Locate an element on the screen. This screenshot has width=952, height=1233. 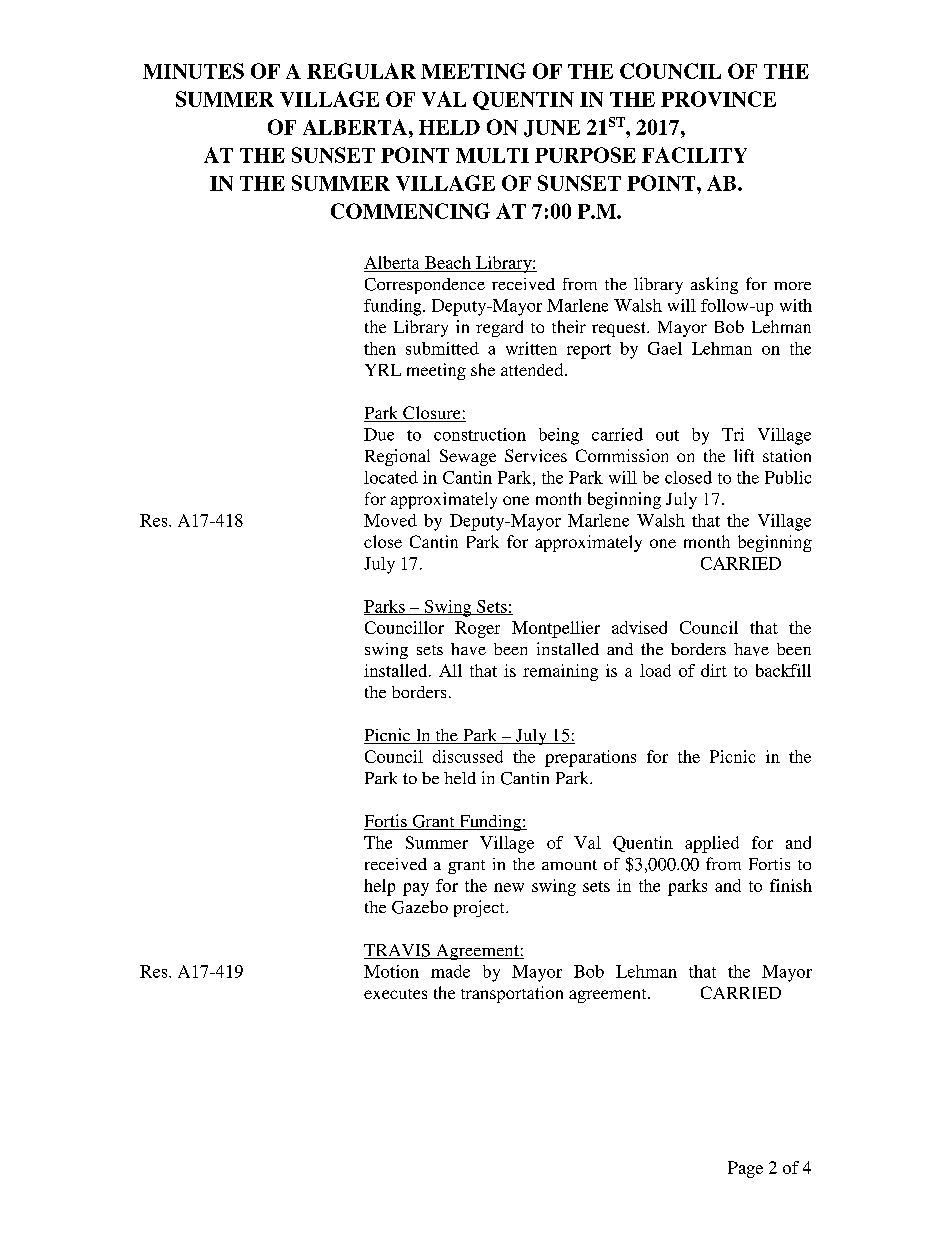
MULTI is located at coordinates (492, 155).
